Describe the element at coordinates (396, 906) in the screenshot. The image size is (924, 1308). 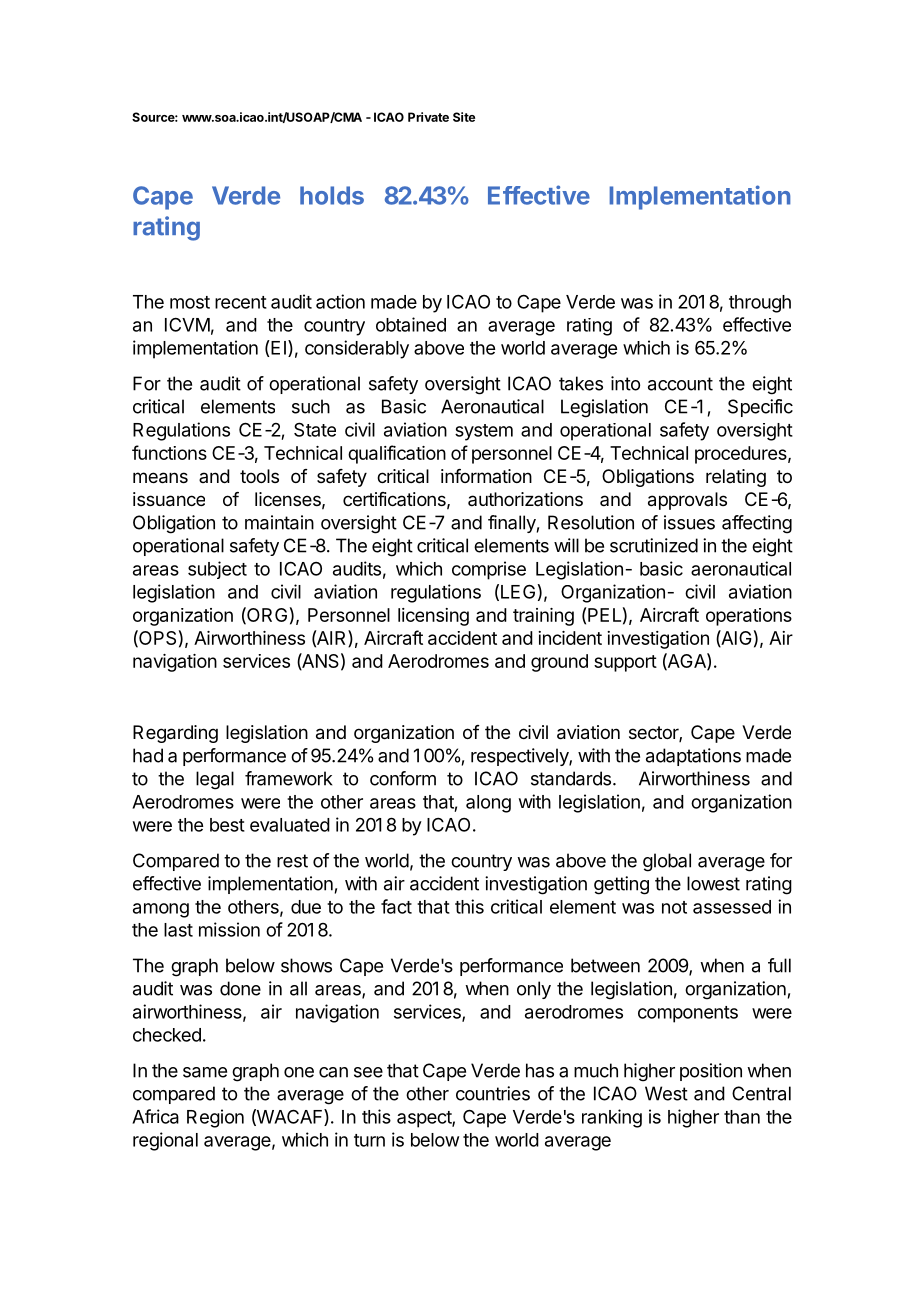
I see `fact` at that location.
